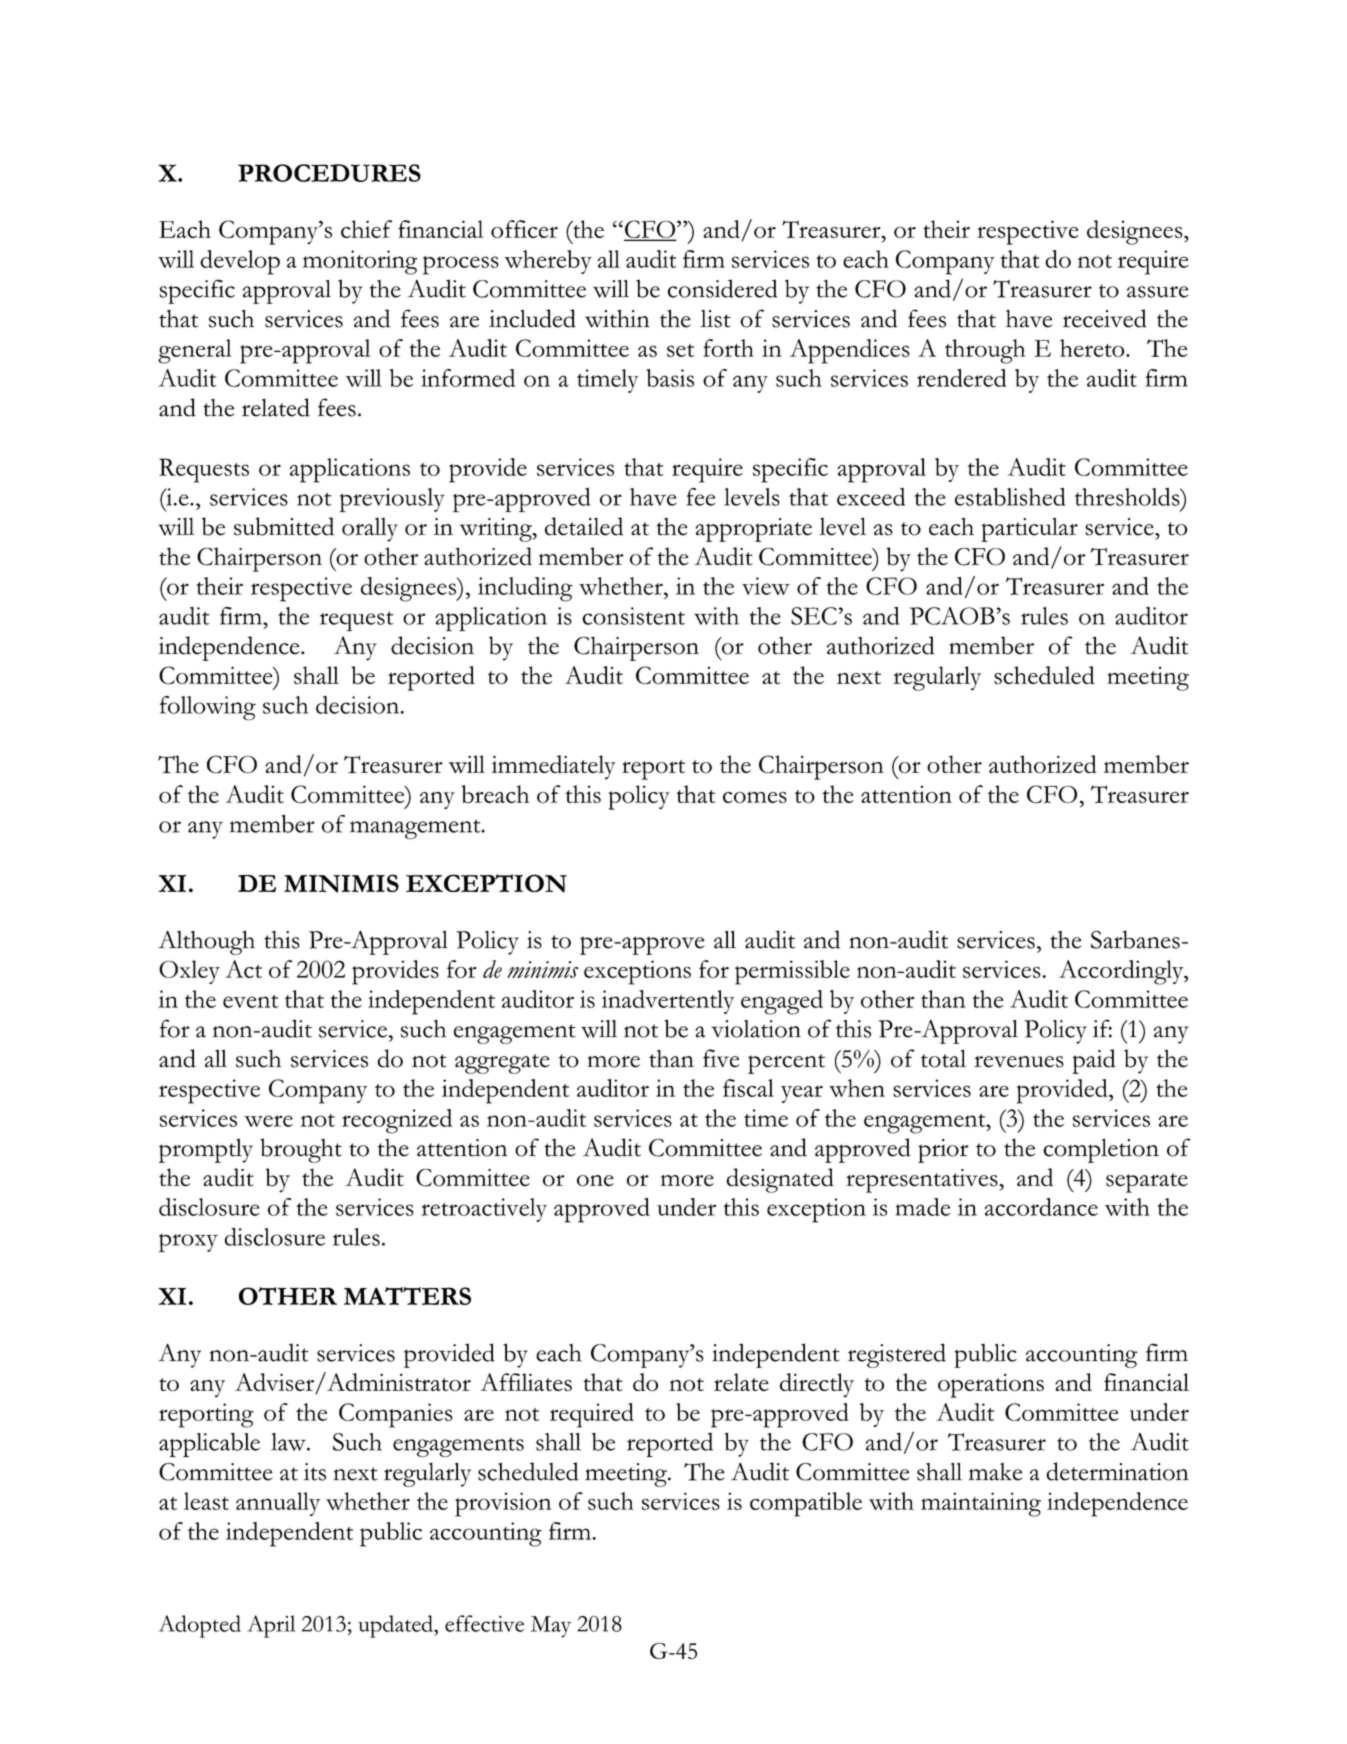 This page has width=1347, height=1744. I want to click on received, so click(1105, 318).
